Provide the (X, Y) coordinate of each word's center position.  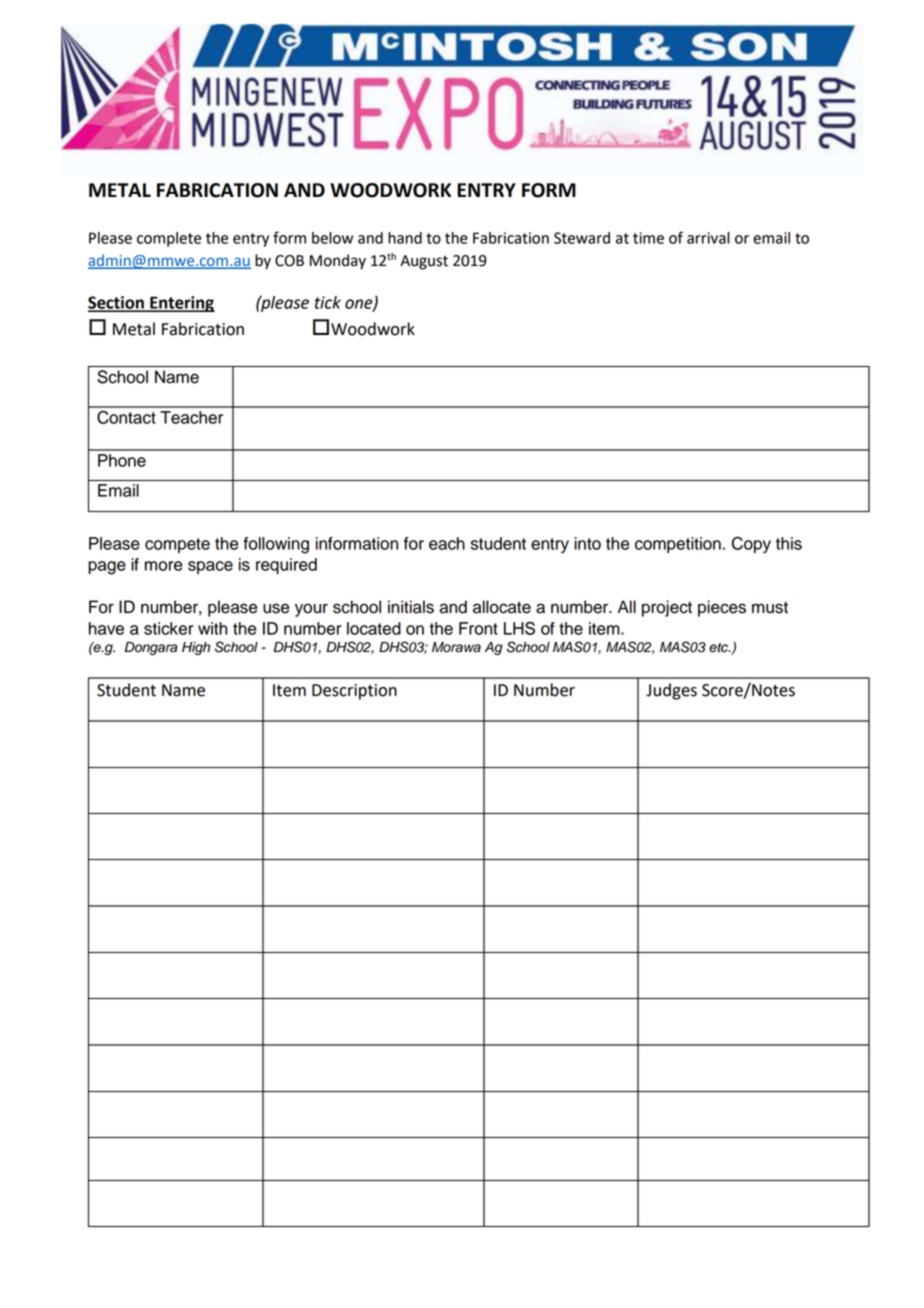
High (196, 648)
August (424, 262)
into (587, 543)
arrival (708, 238)
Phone (122, 460)
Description (354, 692)
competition (678, 545)
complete (169, 239)
